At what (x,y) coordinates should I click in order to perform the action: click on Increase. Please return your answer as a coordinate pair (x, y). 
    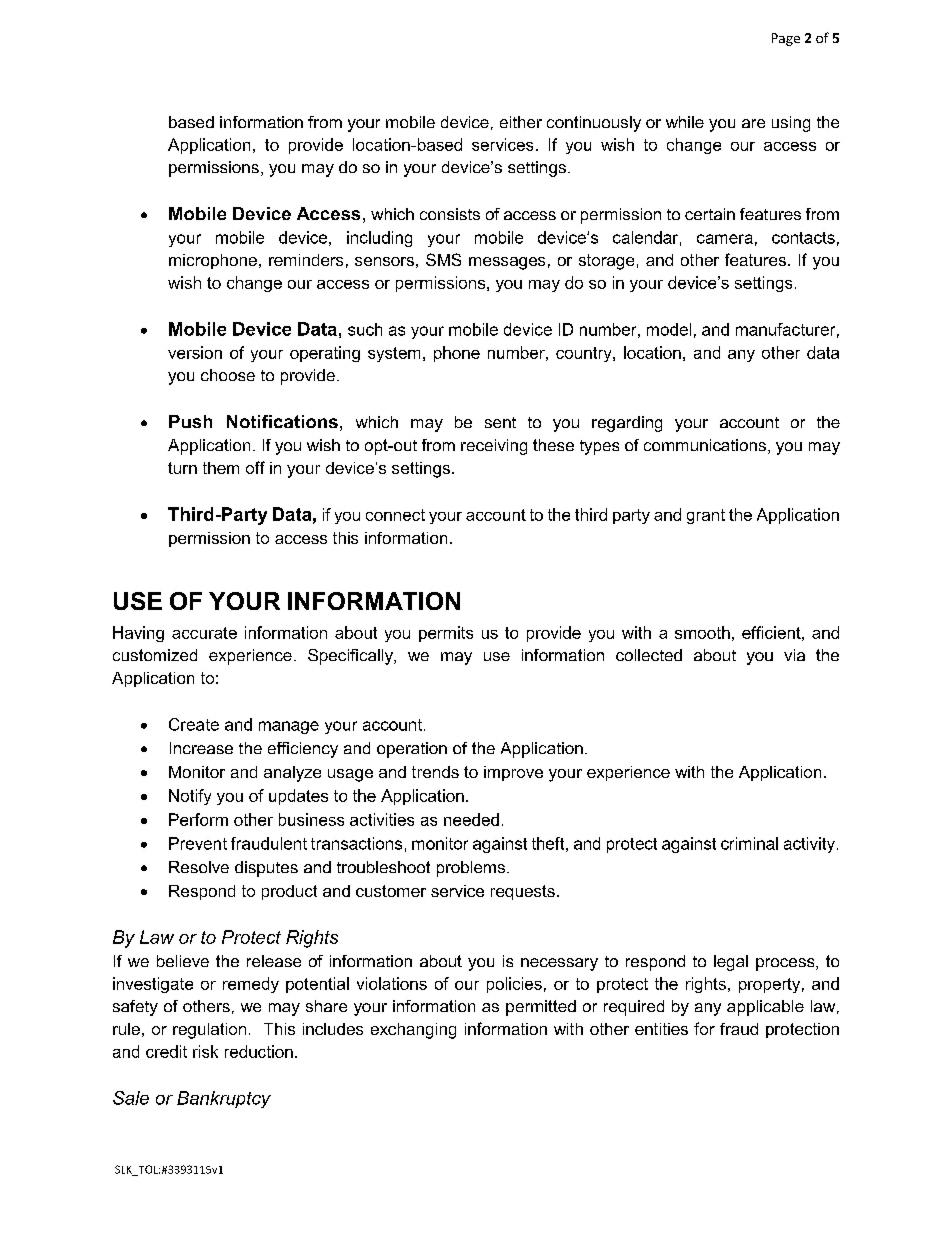
    Looking at the image, I should click on (201, 748).
